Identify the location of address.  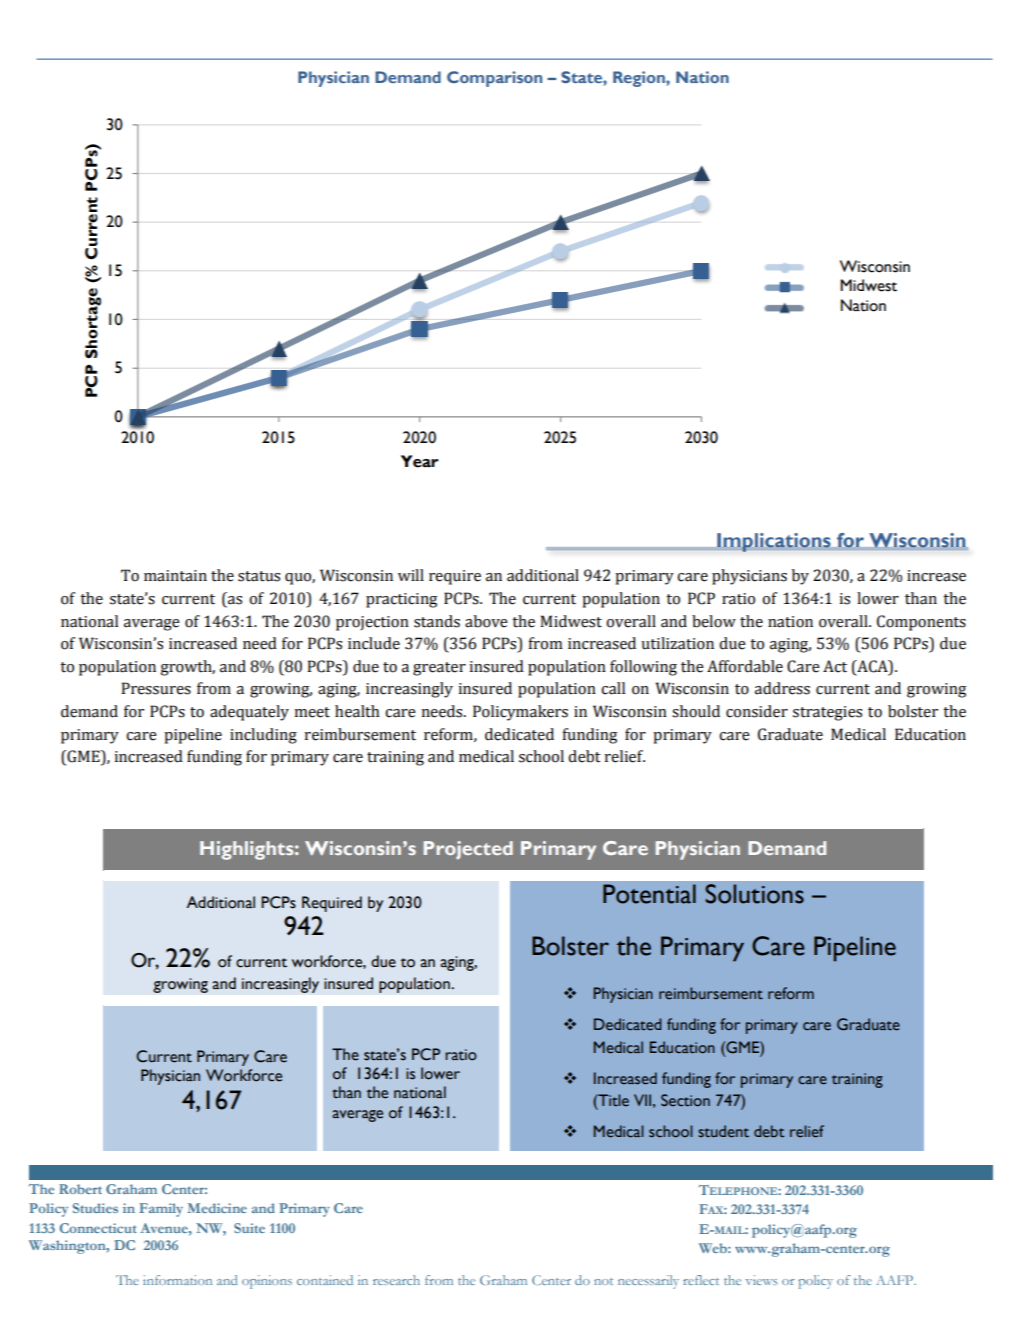
(782, 688).
